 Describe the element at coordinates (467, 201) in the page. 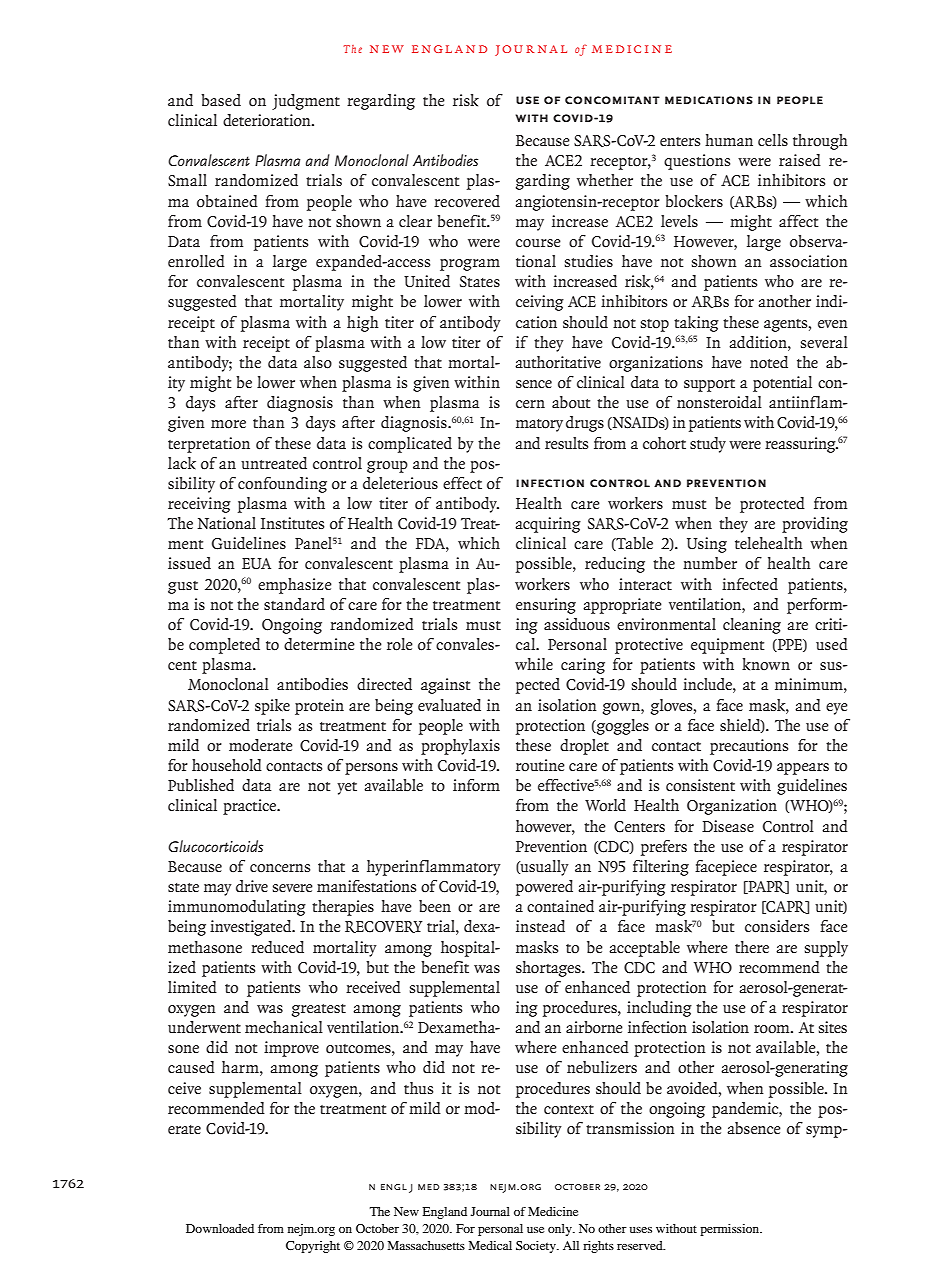

I see `recovered` at that location.
